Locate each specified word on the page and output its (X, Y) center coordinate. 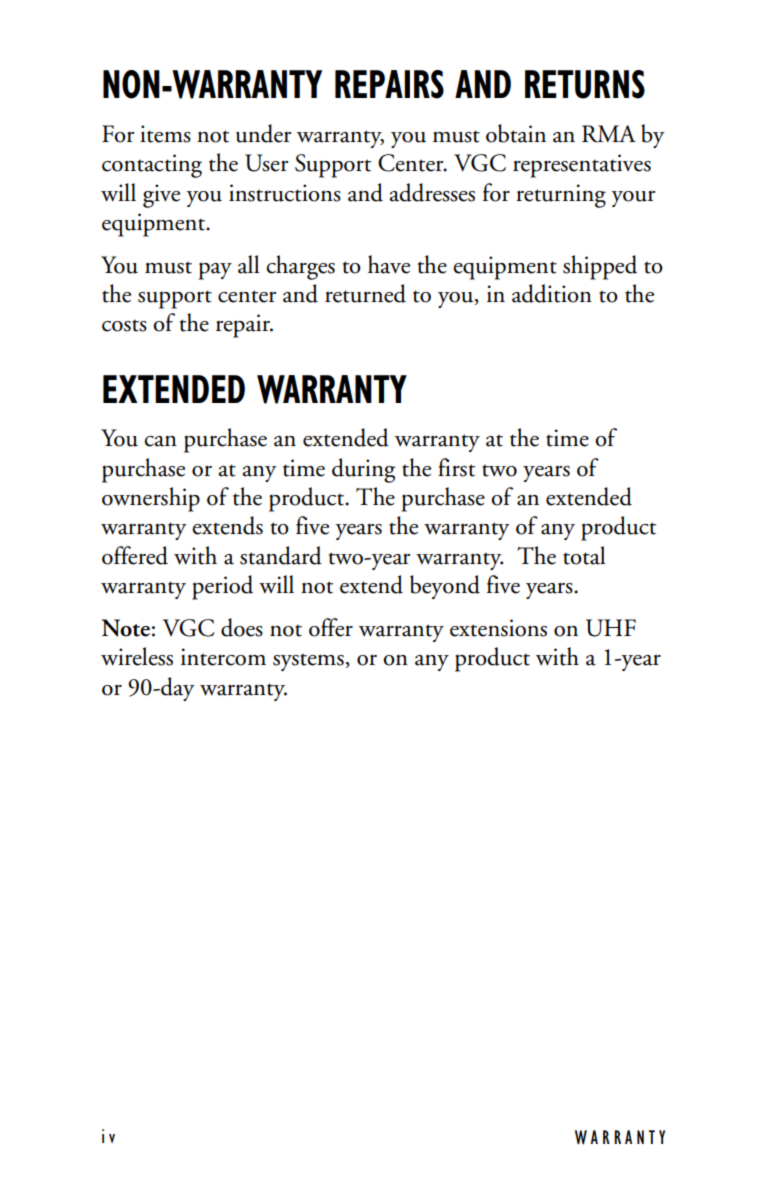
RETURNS (585, 84)
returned (365, 293)
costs (124, 326)
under (263, 133)
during (364, 470)
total (584, 555)
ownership (151, 499)
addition (552, 293)
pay (215, 271)
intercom (223, 657)
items (165, 134)
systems (309, 662)
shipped (600, 267)
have (389, 264)
